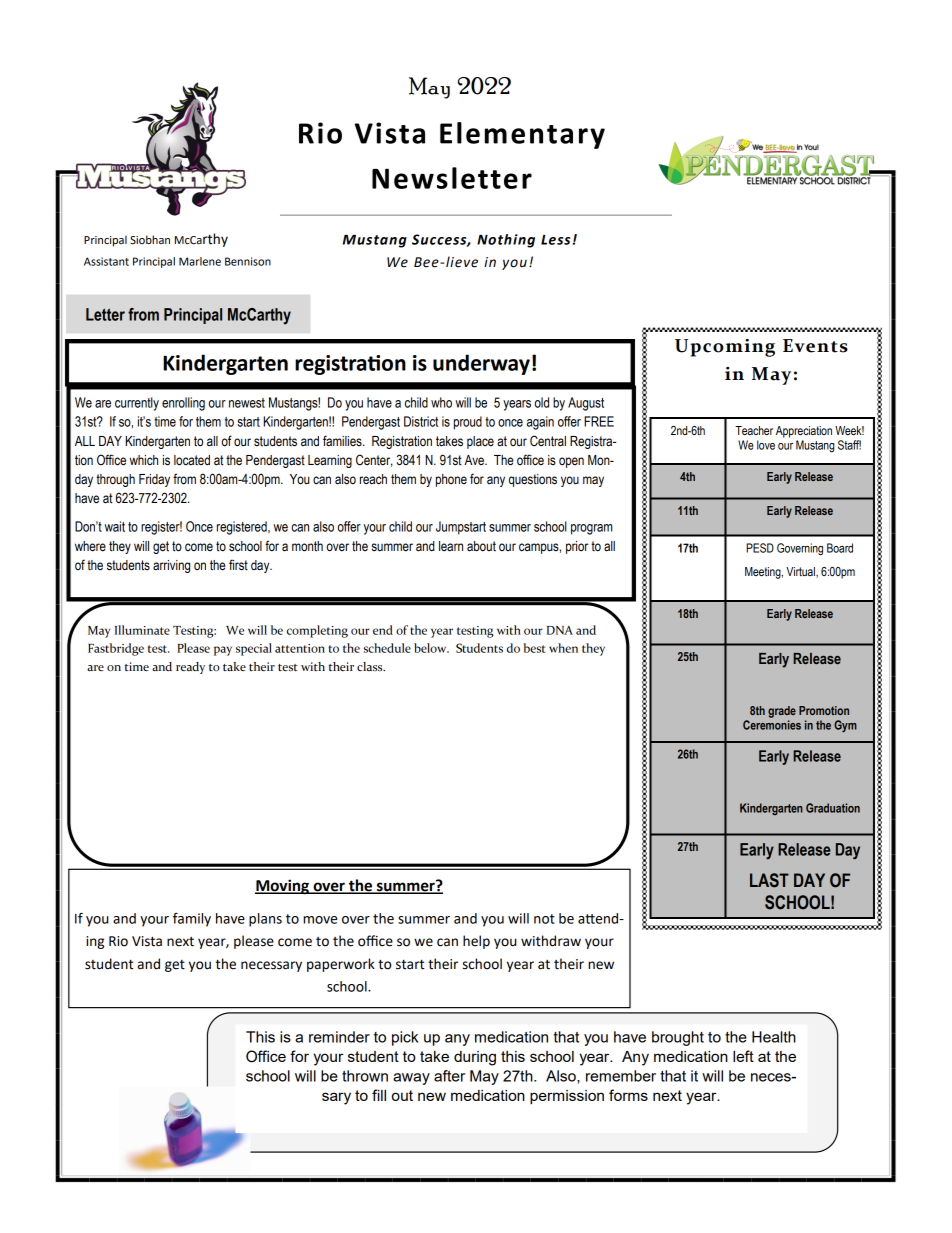 The height and width of the page is (1233, 952). Describe the element at coordinates (769, 880) in the page. I see `LAST` at that location.
